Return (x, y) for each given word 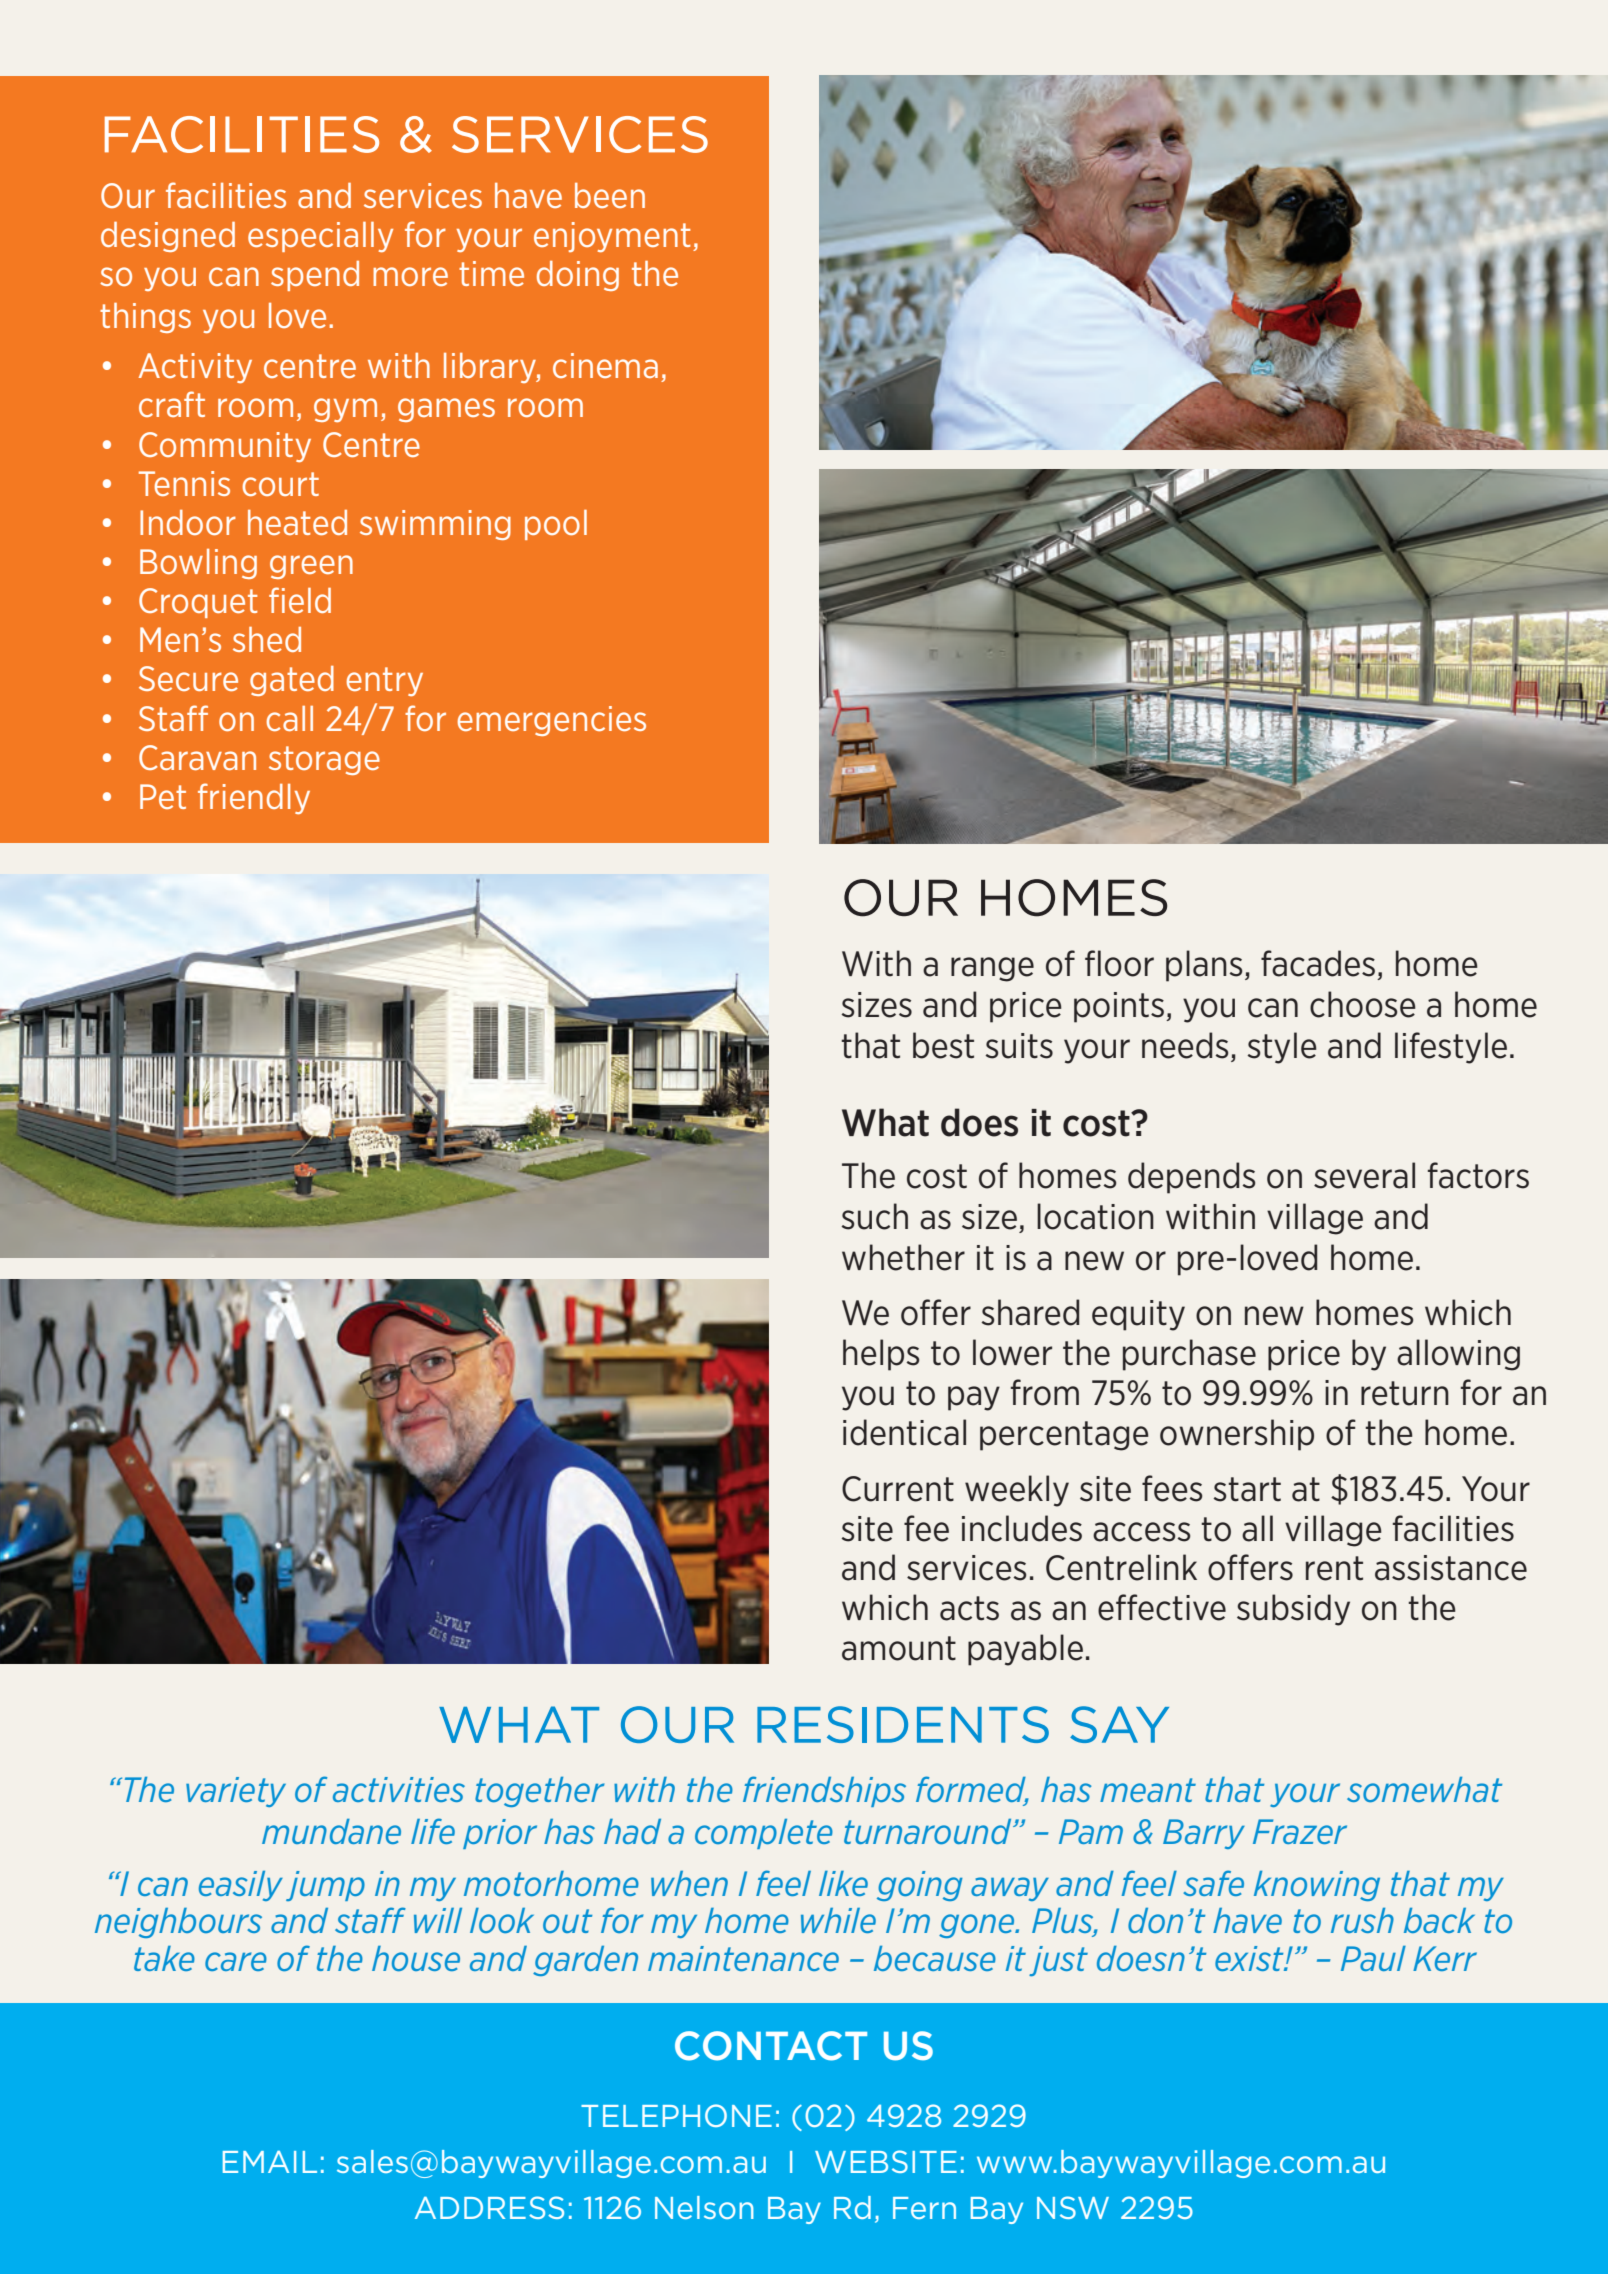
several (1364, 1175)
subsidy (1293, 1610)
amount (899, 1648)
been (610, 195)
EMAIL (270, 2161)
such (874, 1216)
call (289, 718)
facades (1318, 963)
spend (315, 276)
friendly (254, 798)
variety (236, 1792)
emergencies (551, 721)
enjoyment (612, 237)
